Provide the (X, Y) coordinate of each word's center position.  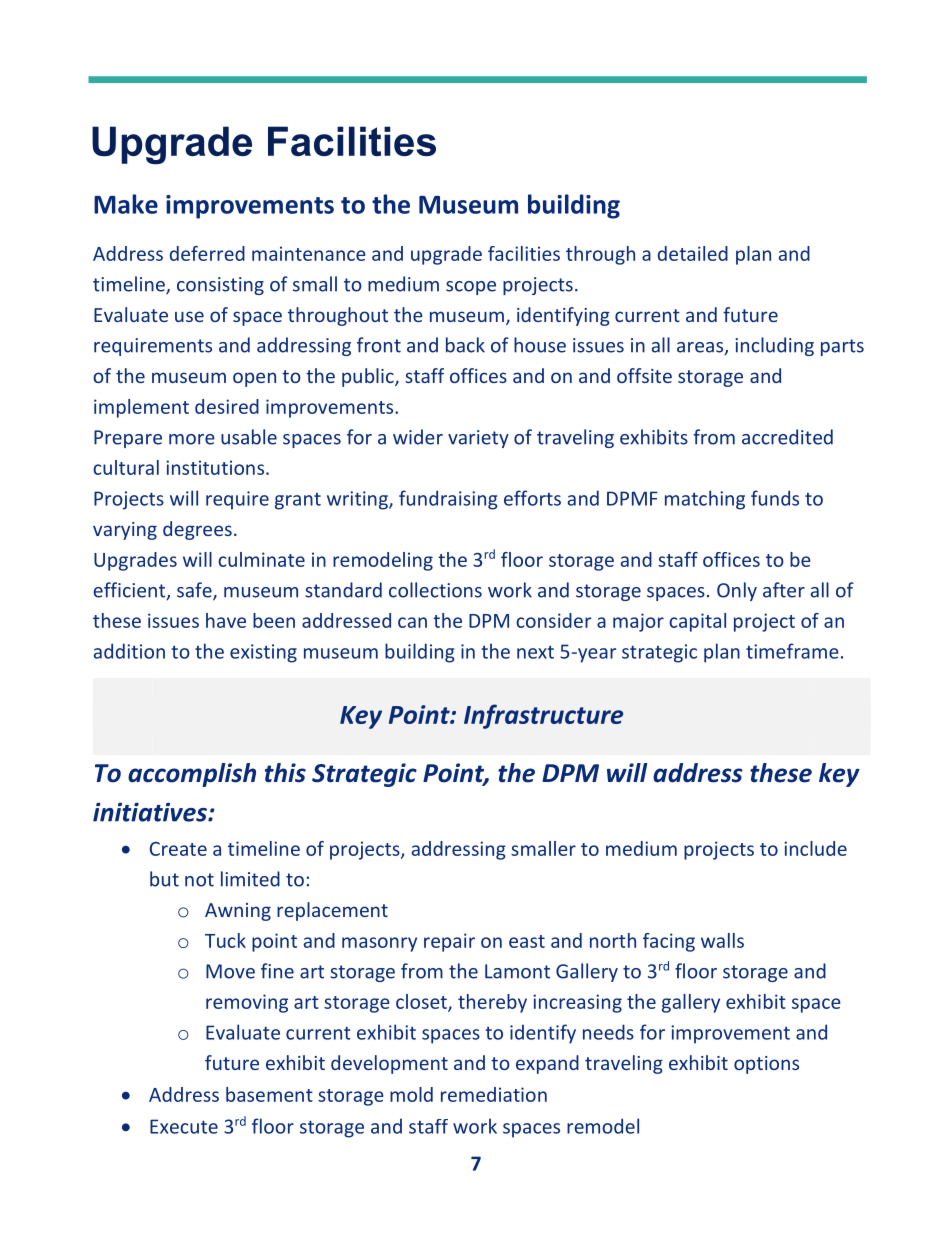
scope (471, 288)
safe (195, 591)
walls (722, 940)
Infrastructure (543, 716)
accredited (787, 437)
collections (435, 590)
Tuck (225, 940)
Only (737, 591)
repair (449, 942)
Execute (184, 1126)
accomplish (192, 775)
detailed (693, 253)
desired (227, 406)
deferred (207, 253)
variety (478, 439)
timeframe (792, 651)
